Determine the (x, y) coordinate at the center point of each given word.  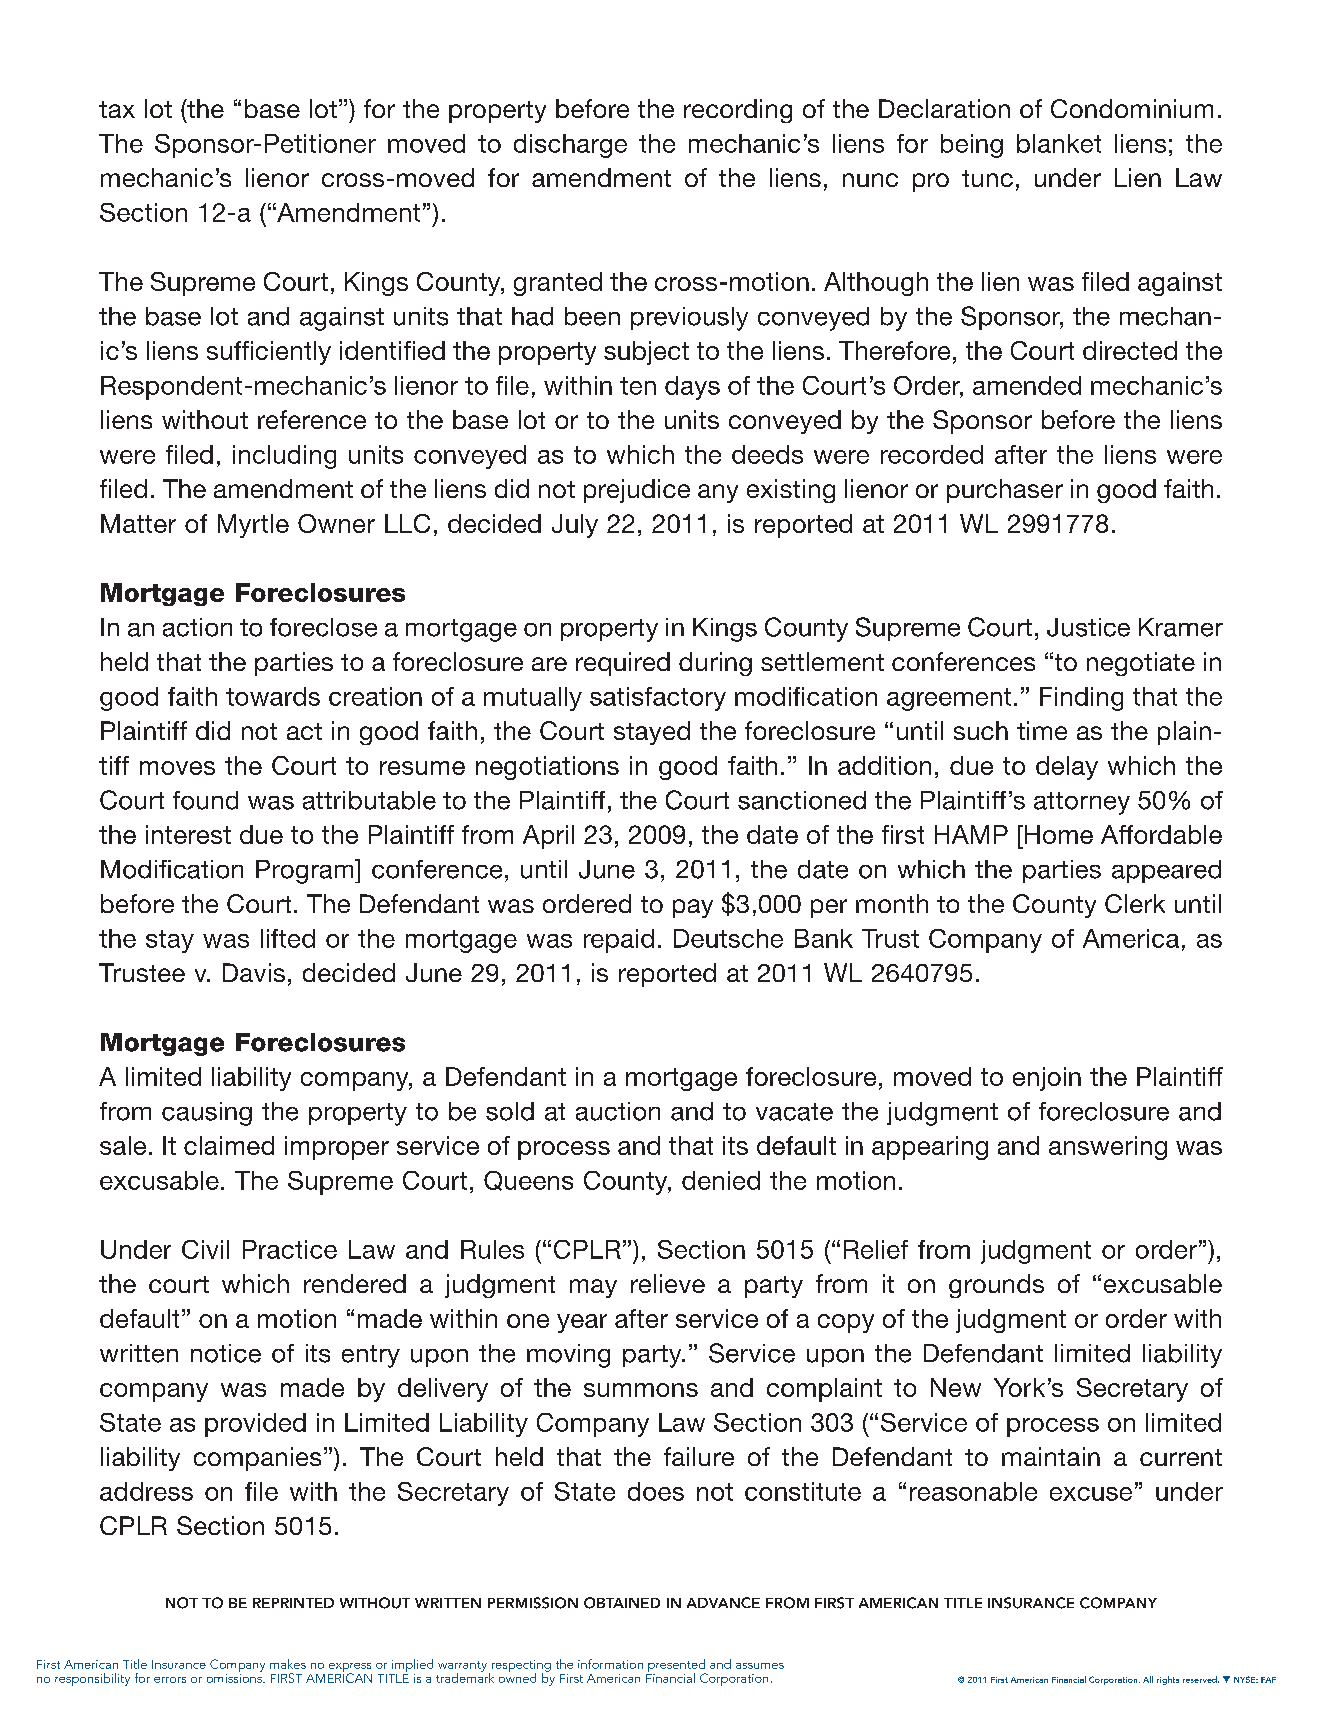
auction (618, 1111)
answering (1108, 1148)
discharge (570, 146)
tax (117, 109)
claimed (229, 1145)
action (197, 627)
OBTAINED (622, 1603)
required (623, 664)
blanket (1059, 143)
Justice (1088, 627)
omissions (235, 1677)
